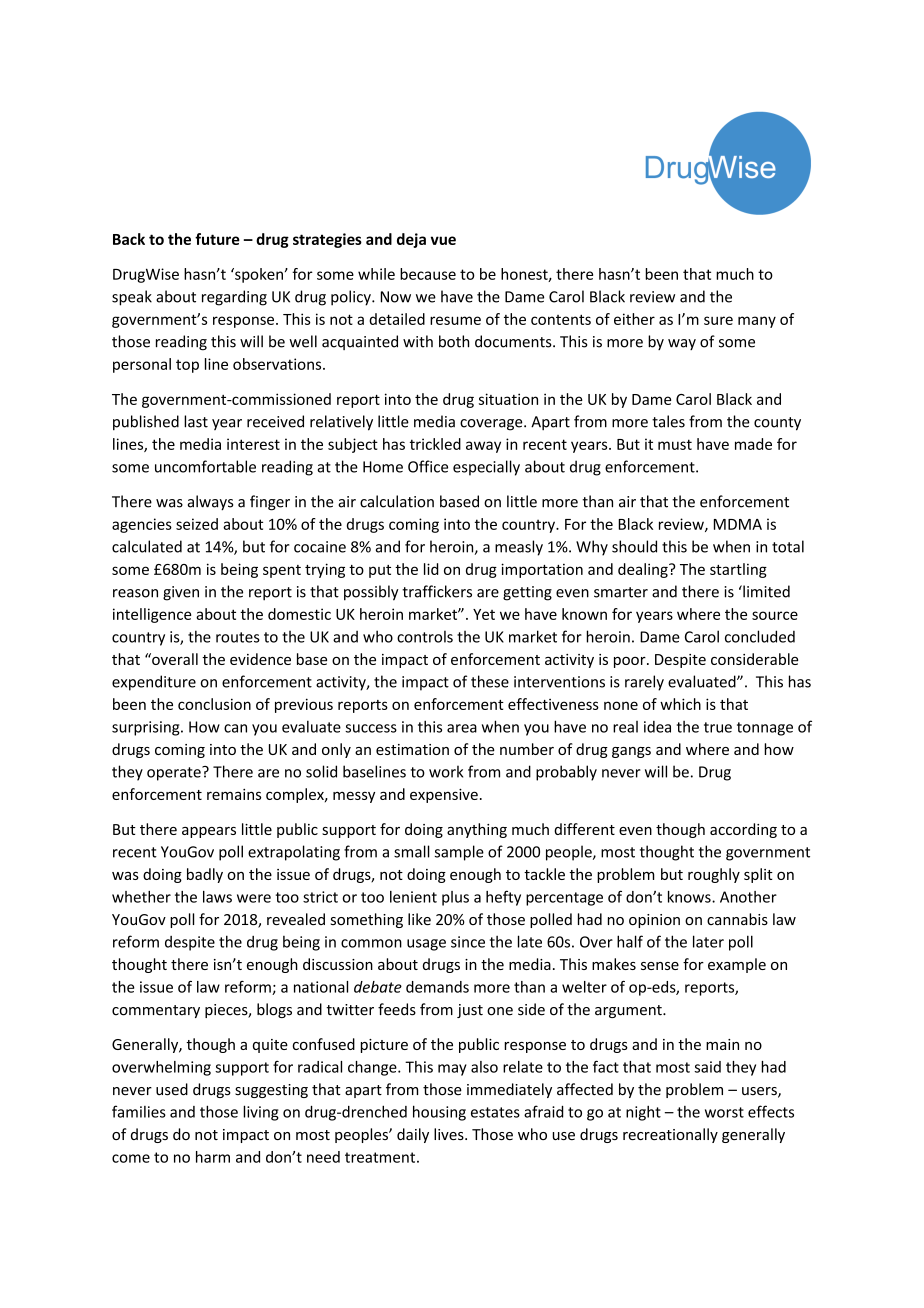 The height and width of the screenshot is (1308, 924). What do you see at coordinates (450, 1134) in the screenshot?
I see `lives` at bounding box center [450, 1134].
